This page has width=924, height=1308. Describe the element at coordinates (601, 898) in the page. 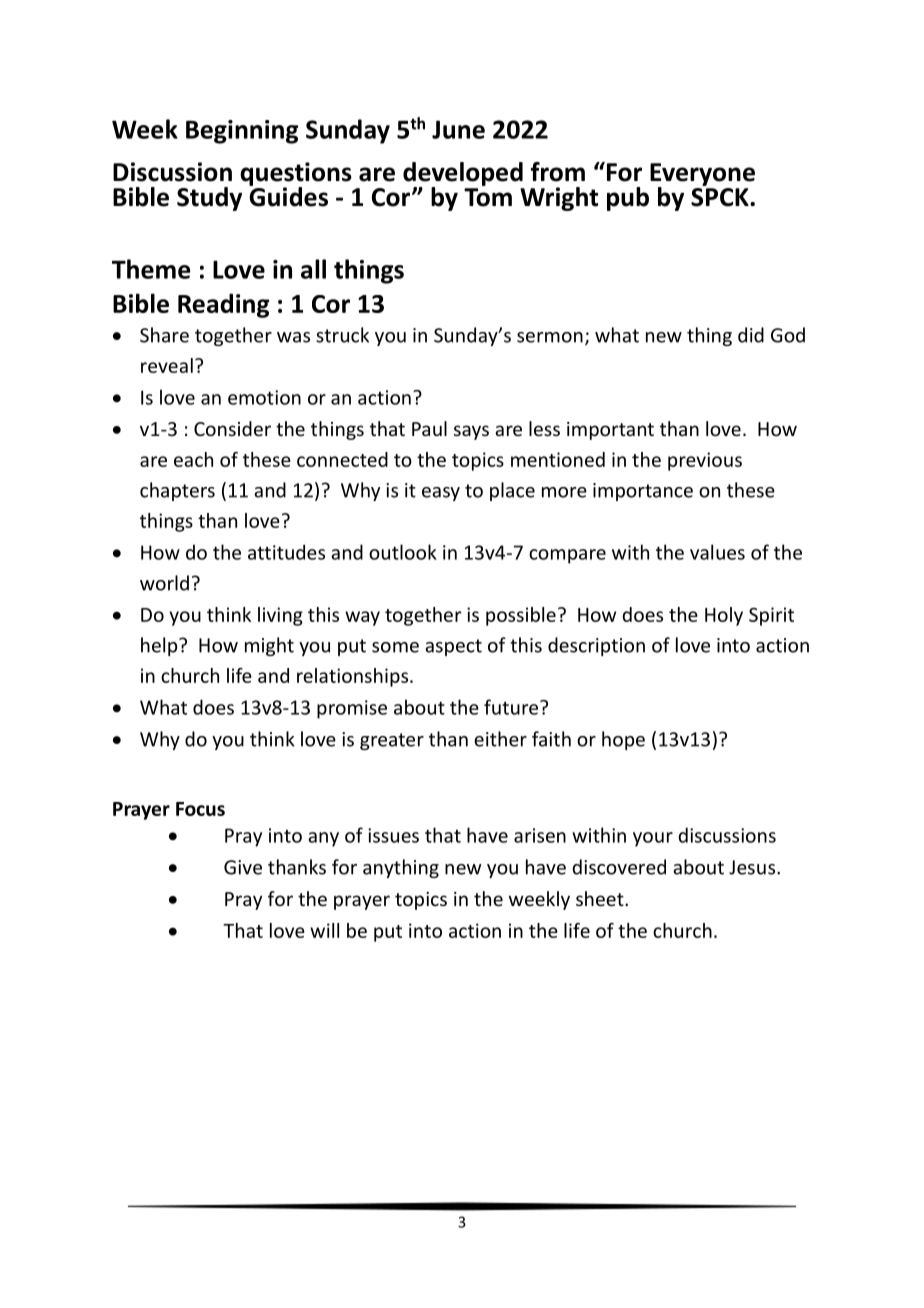

I see `sheet` at that location.
